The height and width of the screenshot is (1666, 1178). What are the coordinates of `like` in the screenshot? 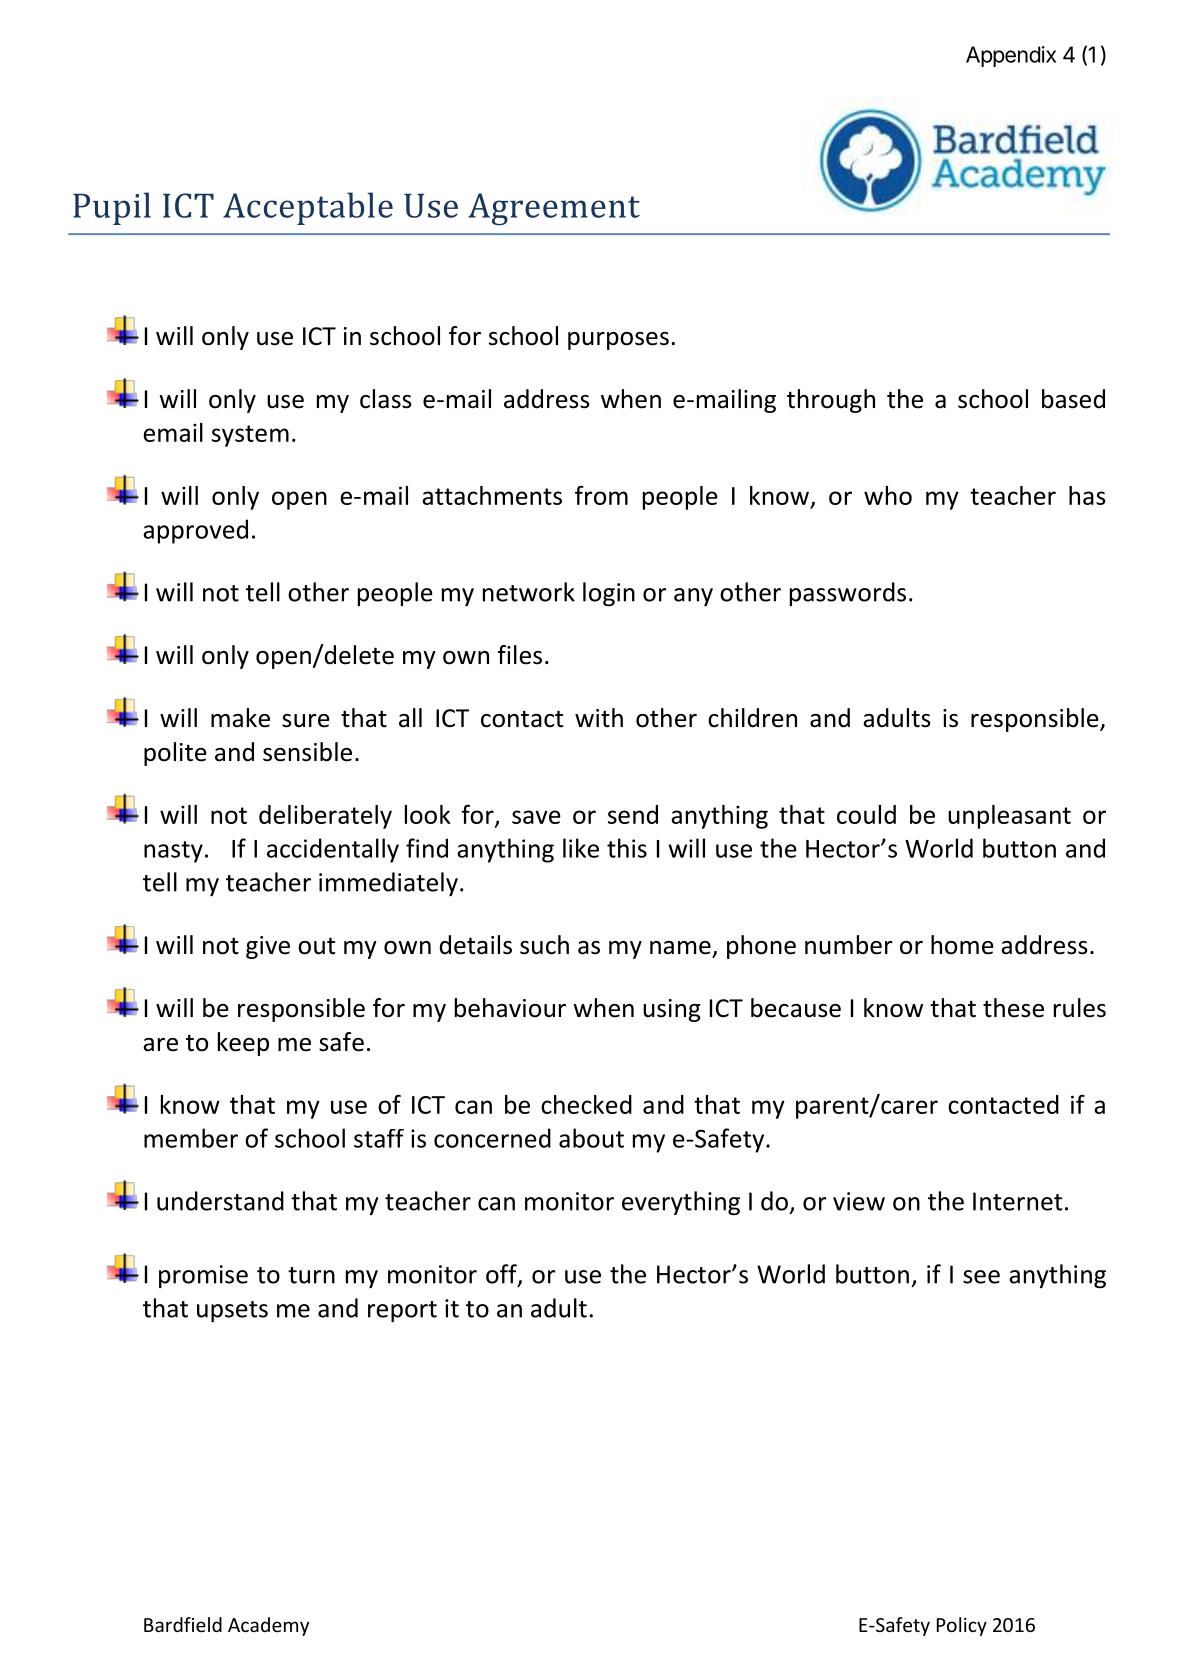 It's located at (581, 848).
